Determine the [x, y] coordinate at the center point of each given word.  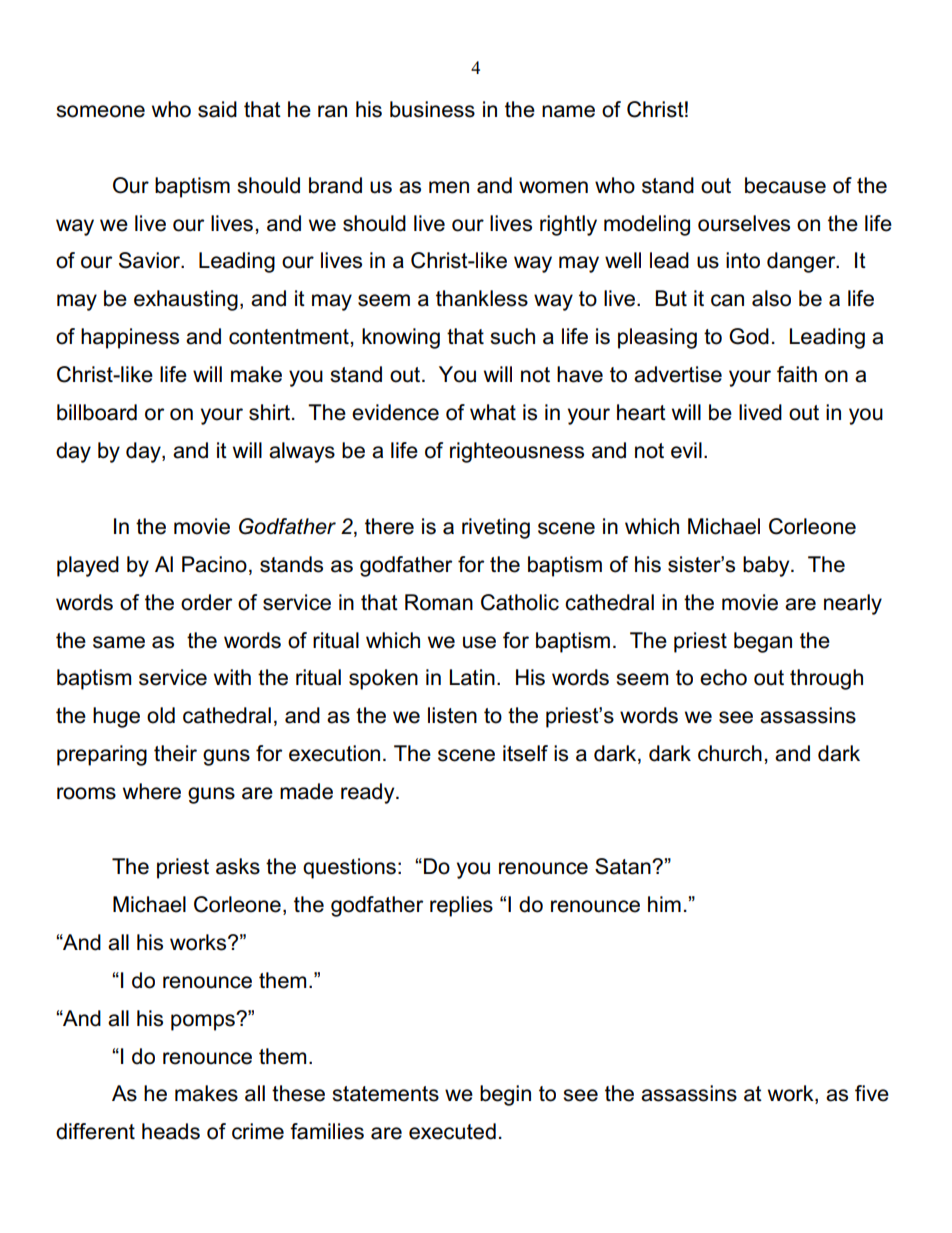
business [432, 109]
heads [171, 1131]
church [730, 753]
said [217, 109]
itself [525, 753]
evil [686, 450]
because [785, 185]
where [152, 791]
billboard [97, 412]
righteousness [517, 452]
